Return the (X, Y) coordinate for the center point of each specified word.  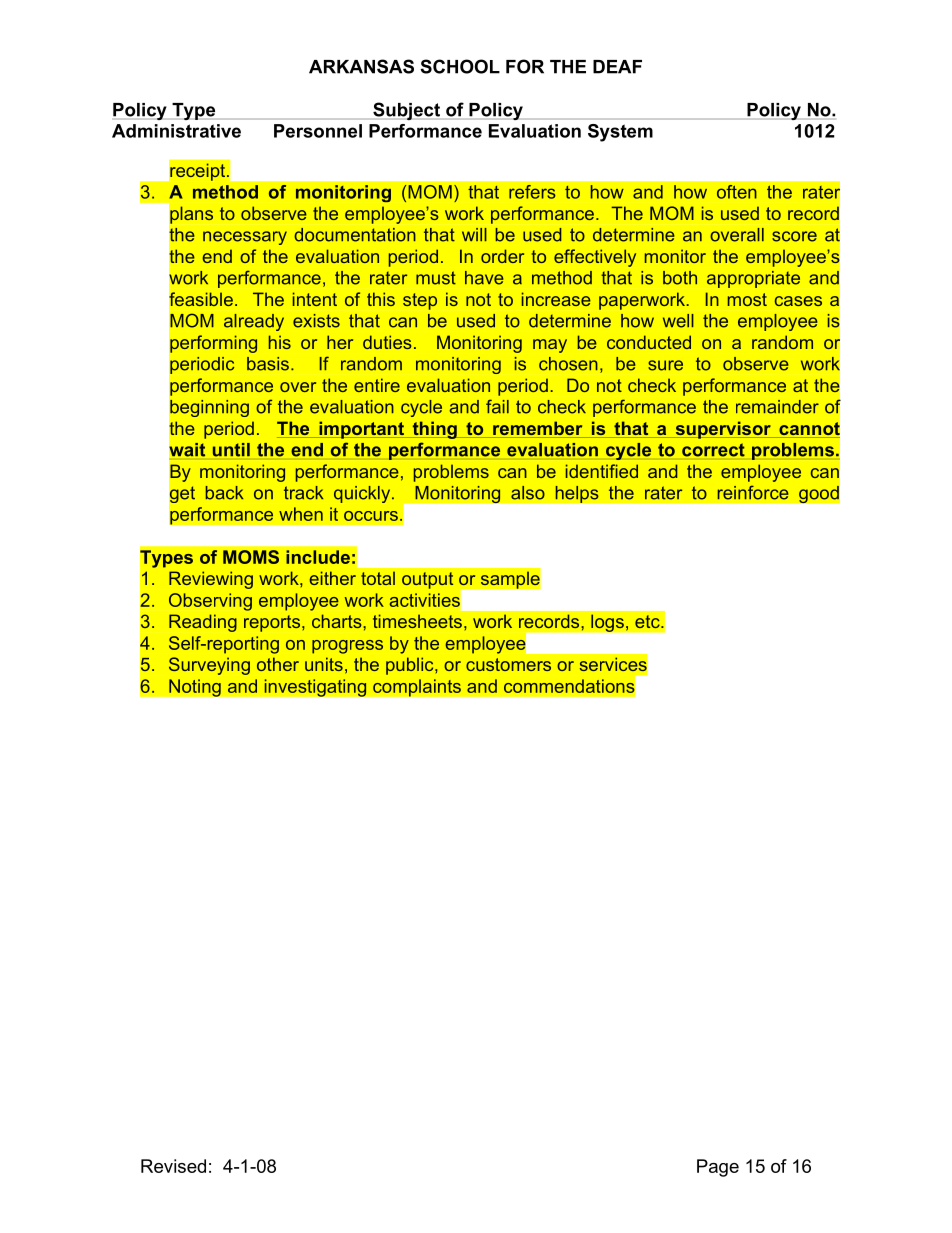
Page (718, 1168)
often (737, 192)
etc (648, 621)
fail (497, 406)
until (231, 450)
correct (713, 450)
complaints (417, 688)
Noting (195, 688)
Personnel (318, 131)
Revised (173, 1166)
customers (508, 664)
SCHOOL (460, 66)
